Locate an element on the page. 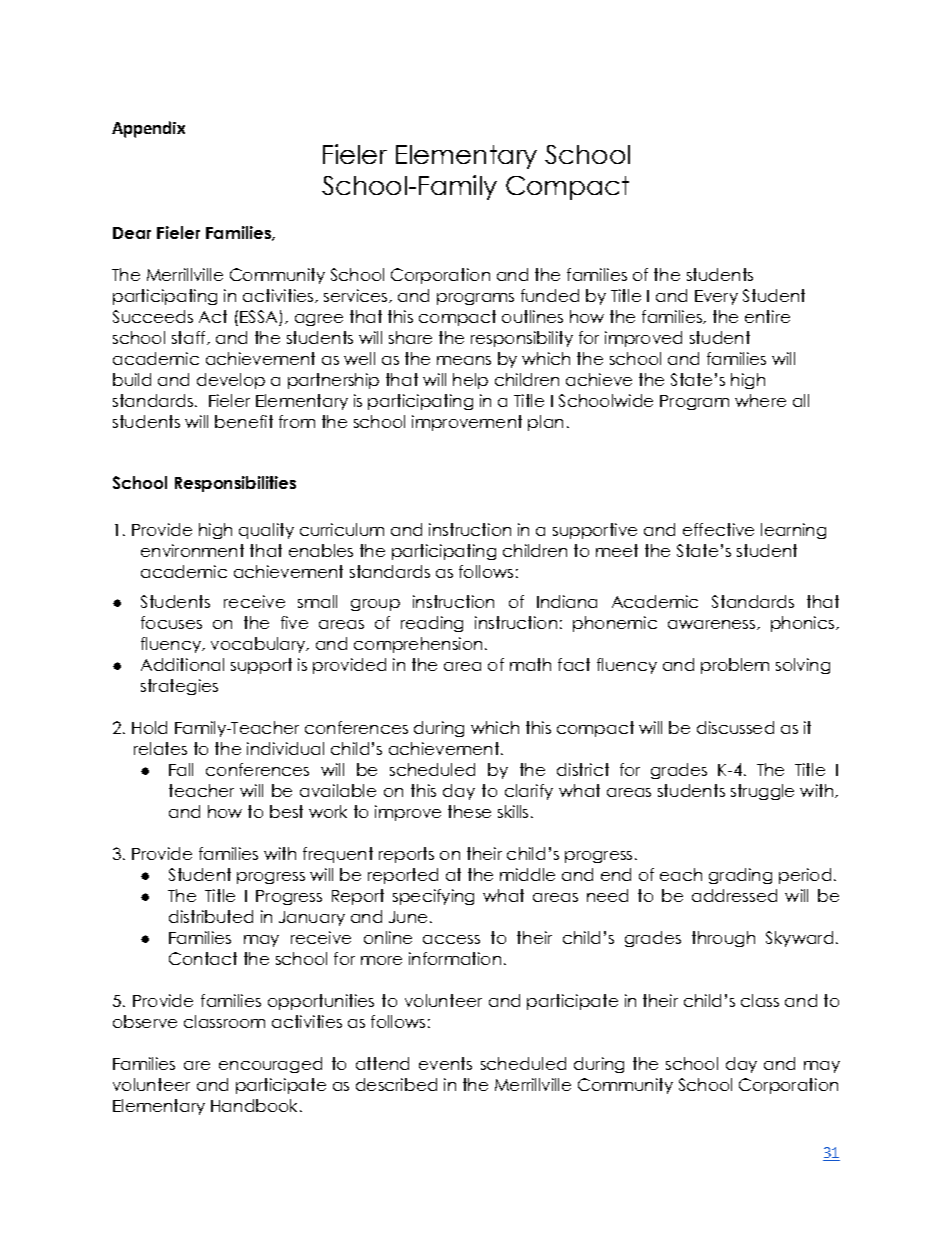 This document has height=1233, width=952. struggle is located at coordinates (762, 792).
